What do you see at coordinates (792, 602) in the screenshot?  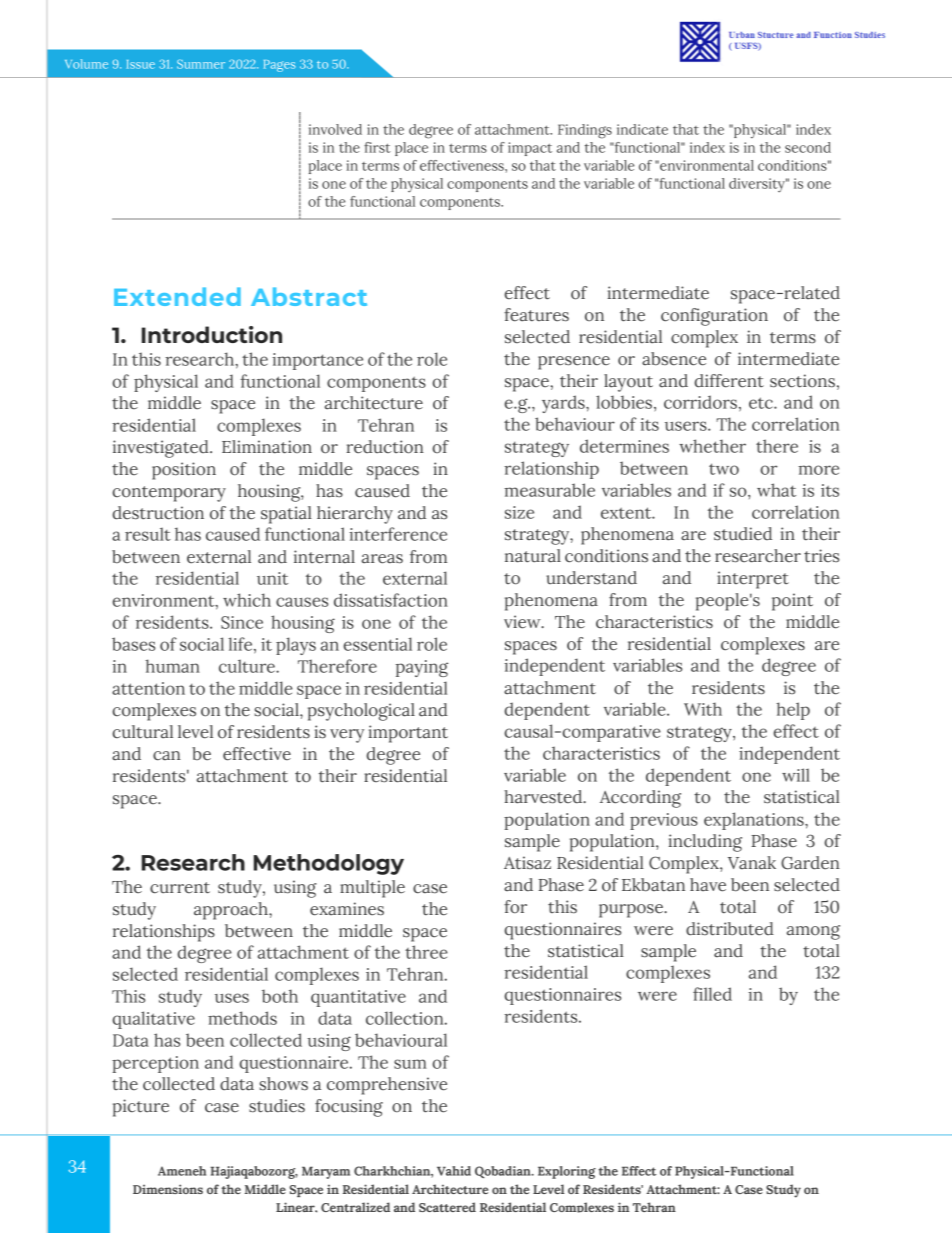 I see `point` at bounding box center [792, 602].
